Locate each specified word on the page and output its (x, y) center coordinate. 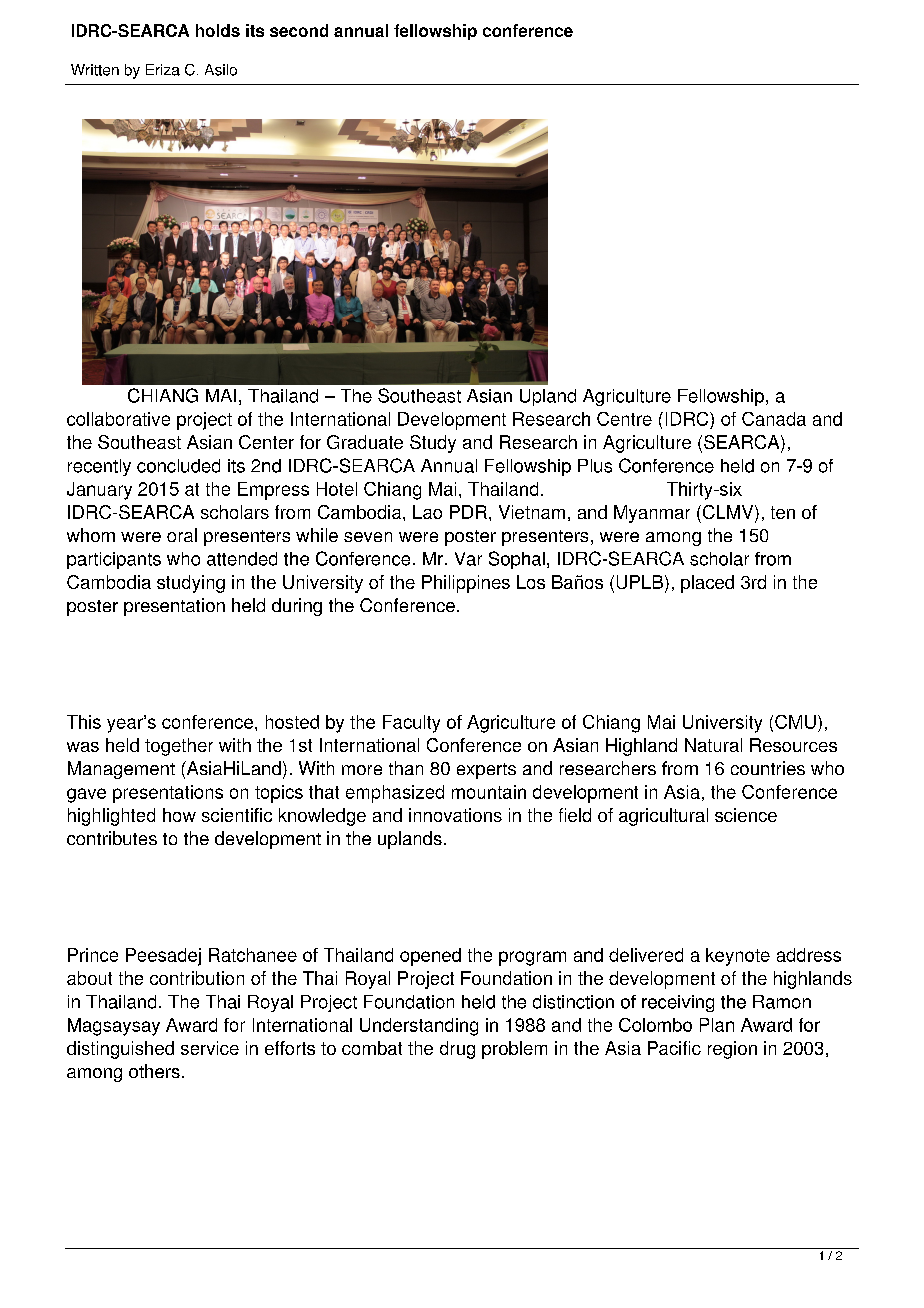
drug (457, 1050)
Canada (774, 419)
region (732, 1050)
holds (218, 30)
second (299, 30)
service (210, 1048)
